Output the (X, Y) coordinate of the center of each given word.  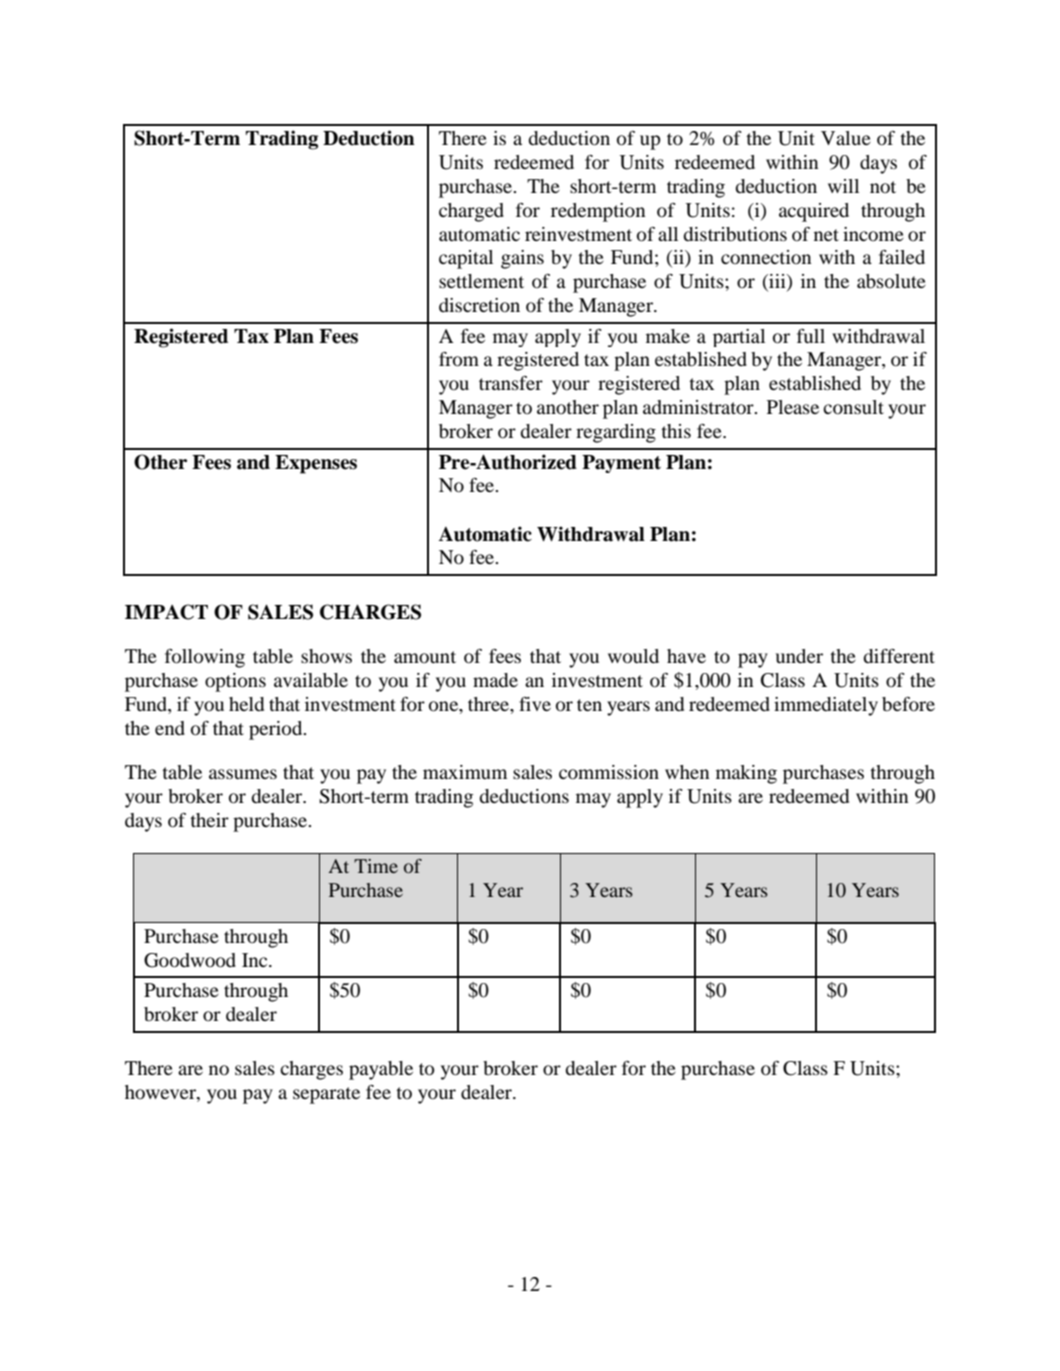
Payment (621, 464)
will (843, 186)
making (746, 774)
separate (326, 1095)
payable (381, 1070)
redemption (598, 212)
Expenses (316, 464)
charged (471, 212)
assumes (243, 774)
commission (609, 772)
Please (793, 407)
